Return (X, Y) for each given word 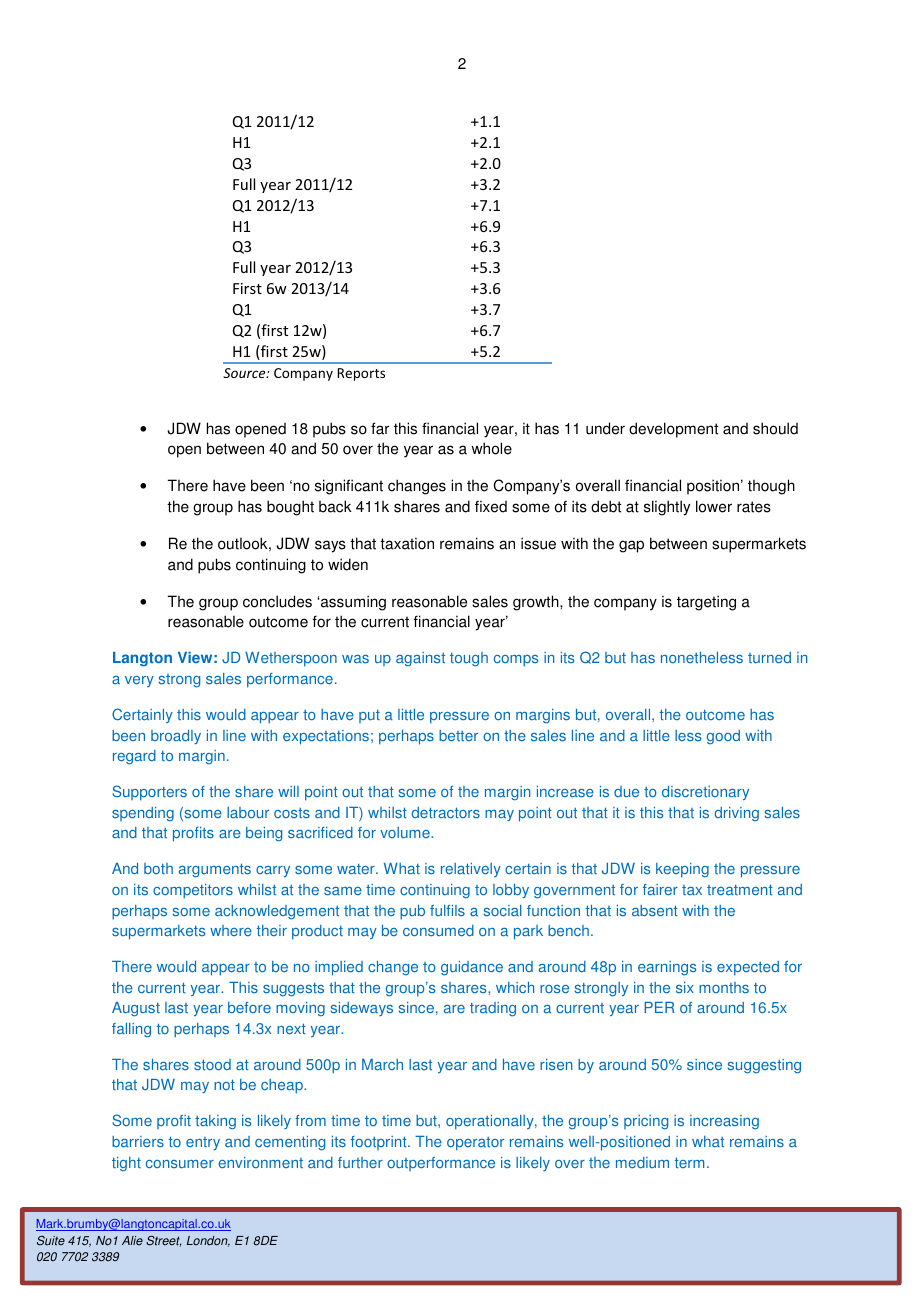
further (360, 1162)
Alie (132, 1241)
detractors (446, 813)
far (380, 428)
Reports (361, 374)
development (673, 430)
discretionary (705, 793)
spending (143, 814)
